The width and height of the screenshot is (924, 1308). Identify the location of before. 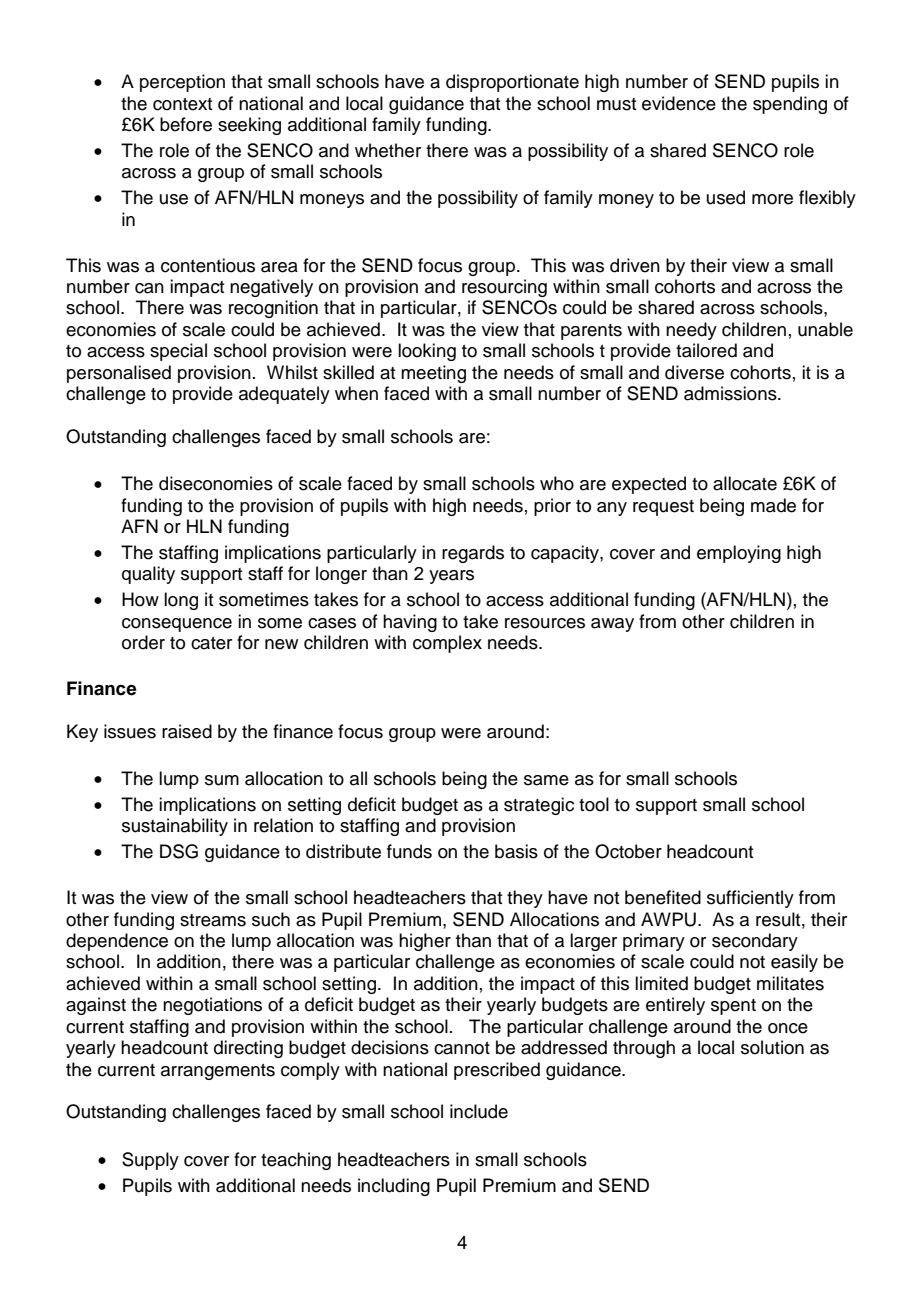
(186, 124).
